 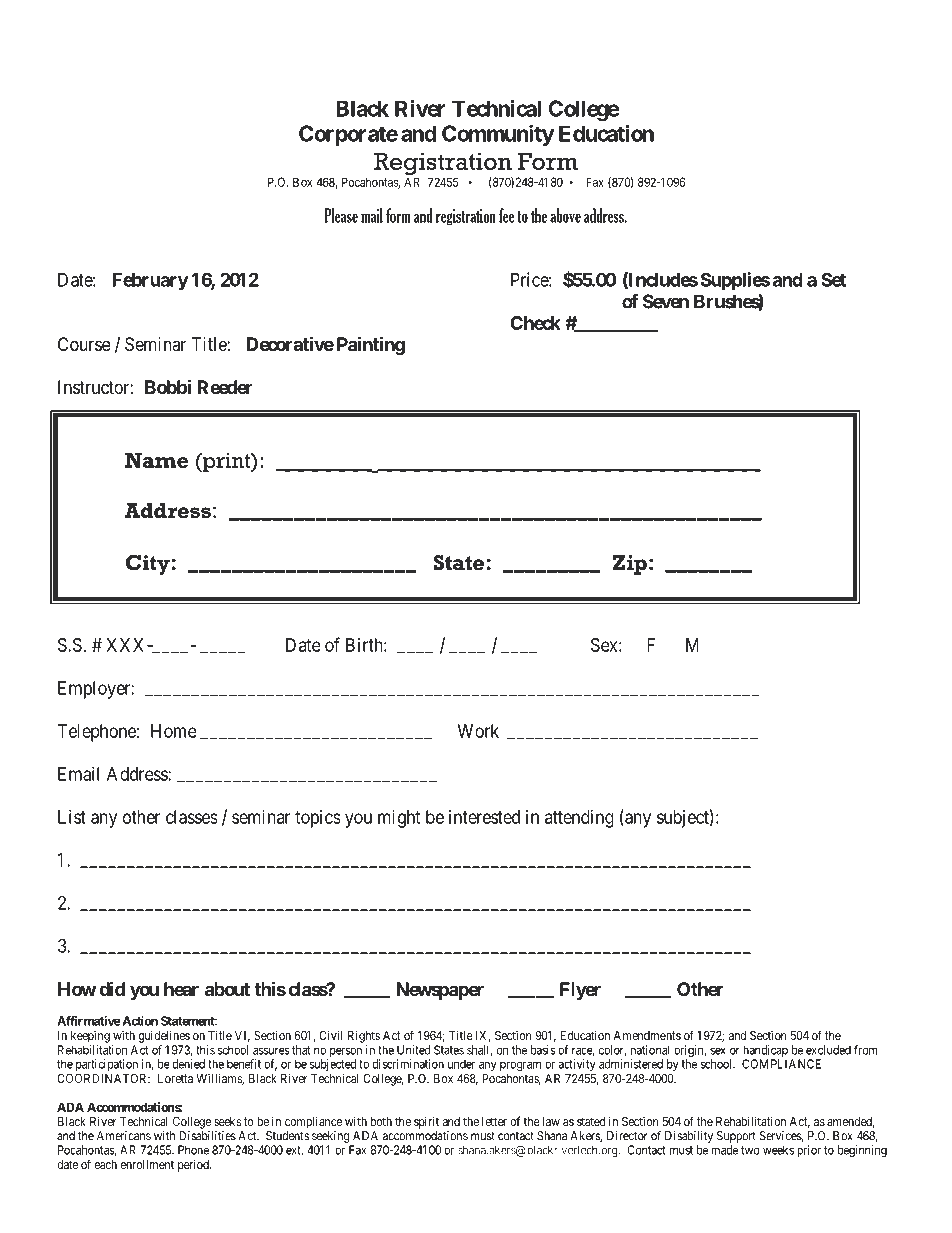 I want to click on Set, so click(x=833, y=279).
